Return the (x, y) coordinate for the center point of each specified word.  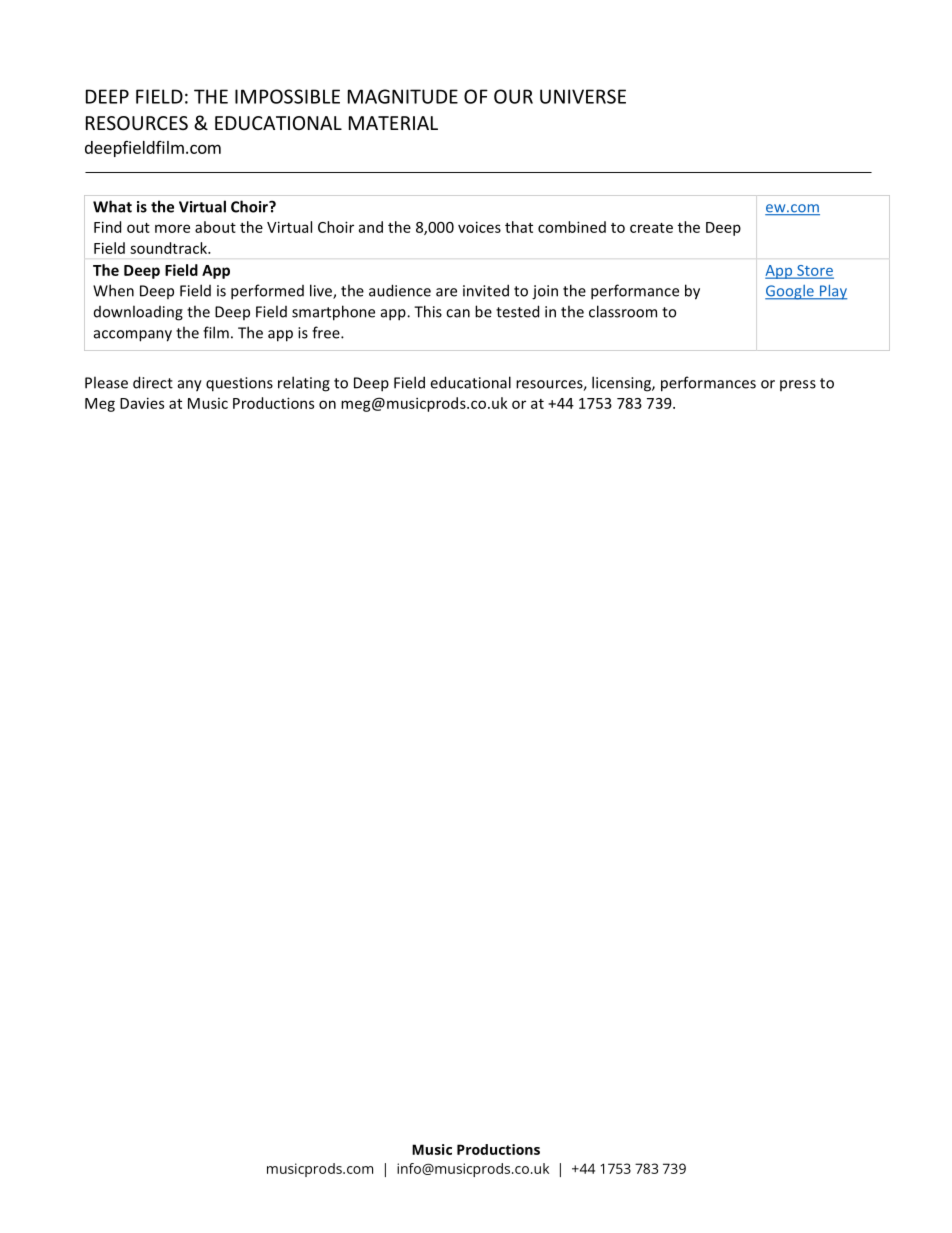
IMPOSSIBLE (287, 96)
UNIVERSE (583, 96)
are (446, 292)
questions (239, 384)
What (112, 206)
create (651, 228)
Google (790, 292)
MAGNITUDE (403, 96)
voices (479, 227)
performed (267, 292)
